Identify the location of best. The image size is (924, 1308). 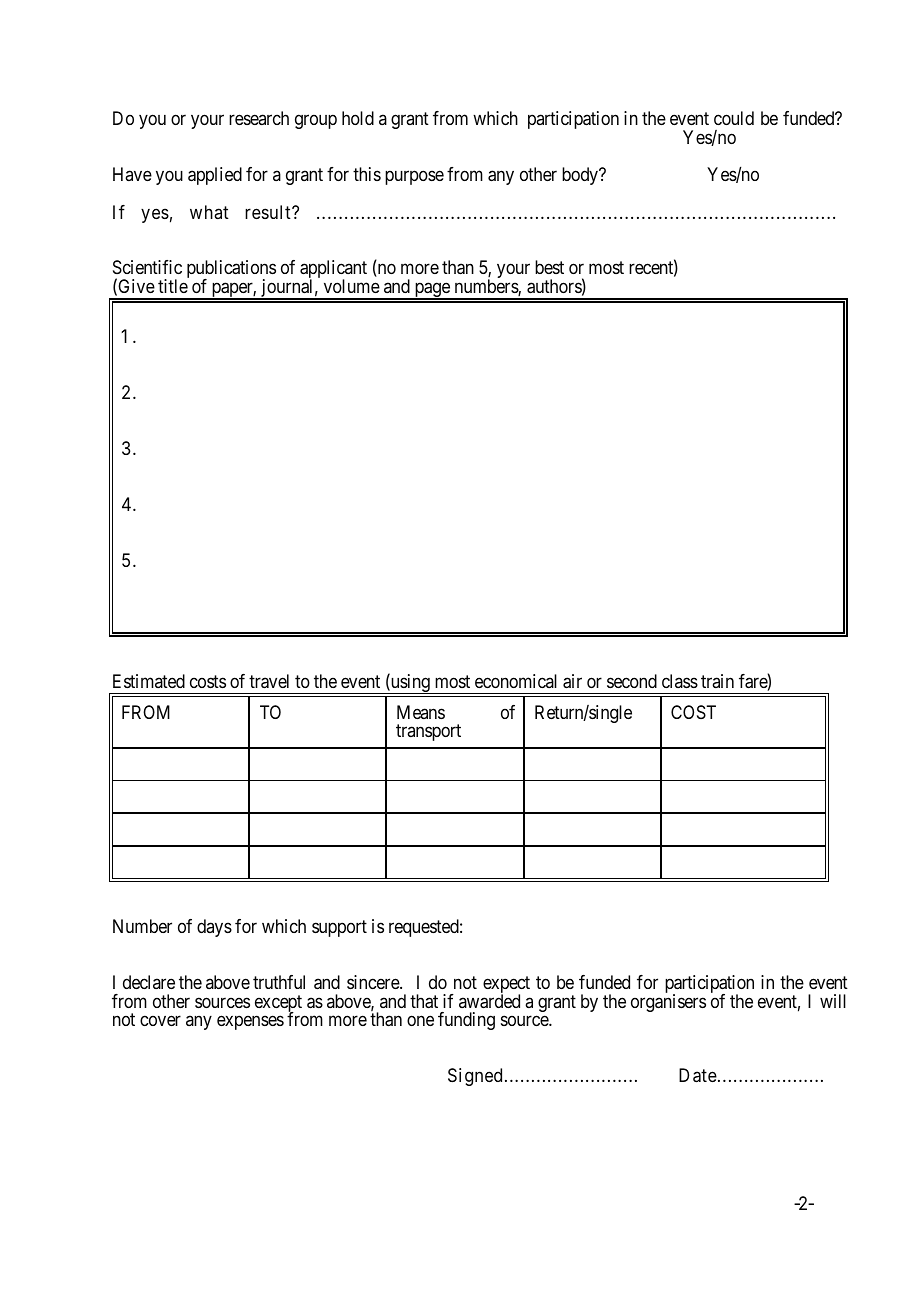
(549, 267).
